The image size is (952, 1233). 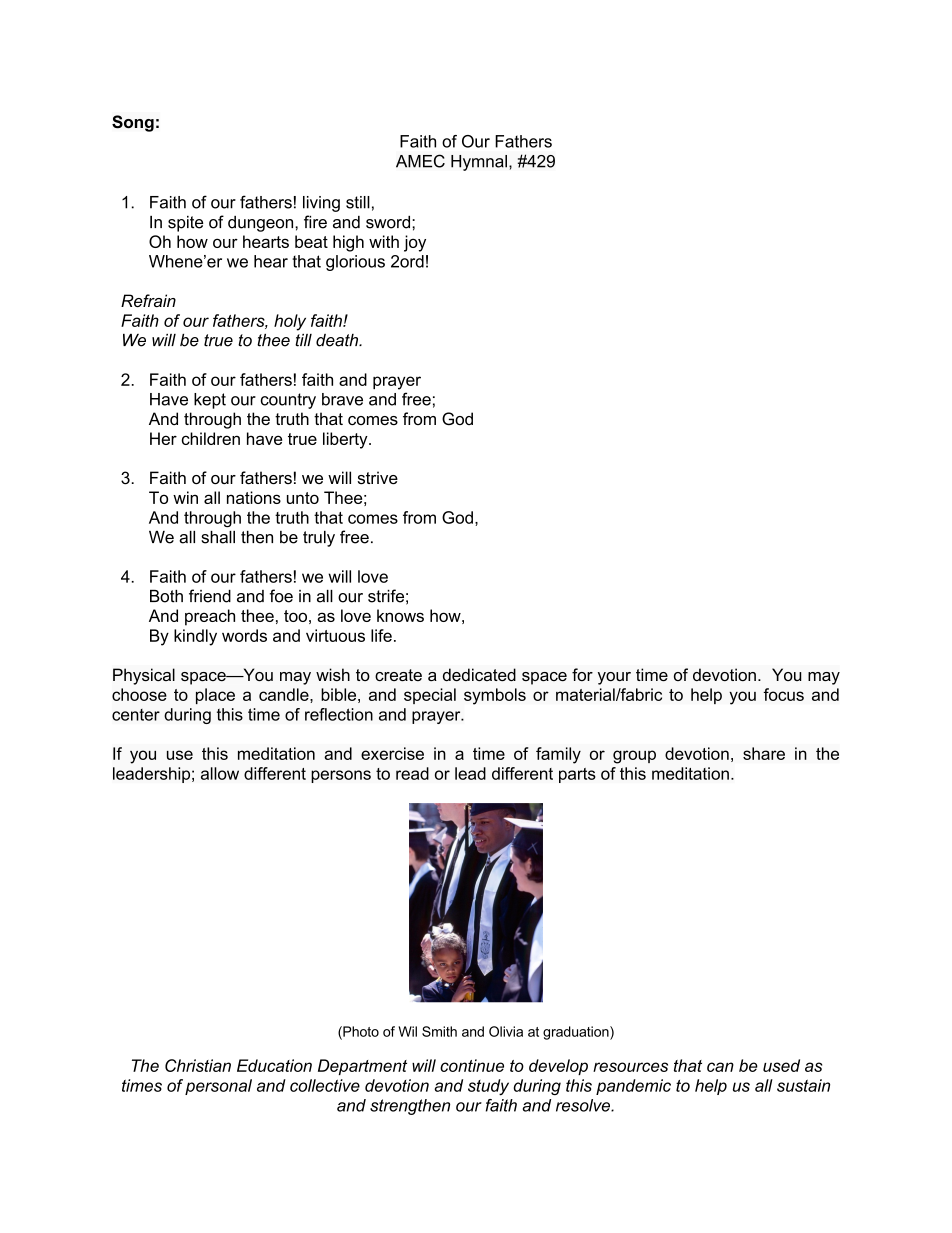 I want to click on continue, so click(x=472, y=1065).
